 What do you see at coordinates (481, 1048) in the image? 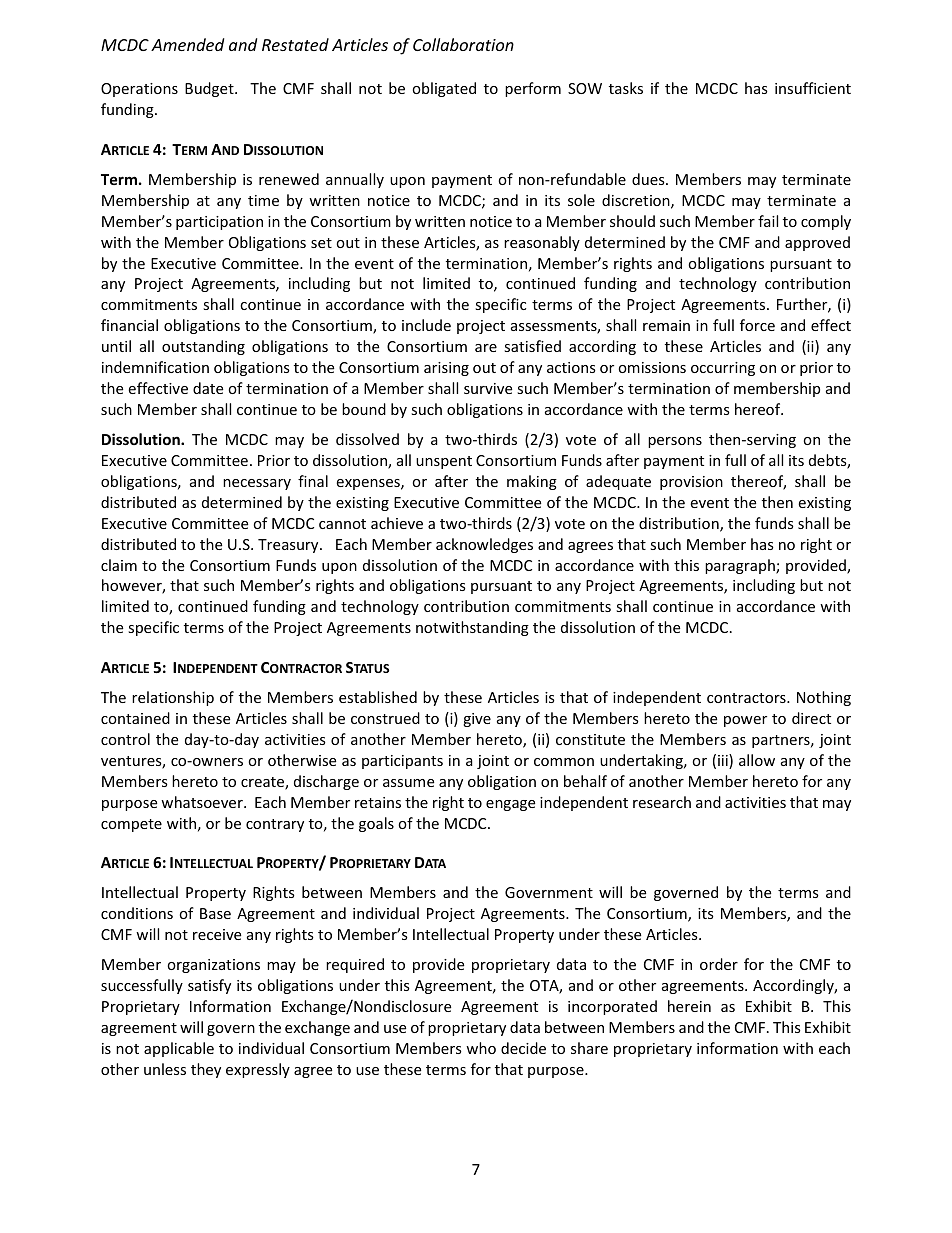
I see `who` at bounding box center [481, 1048].
